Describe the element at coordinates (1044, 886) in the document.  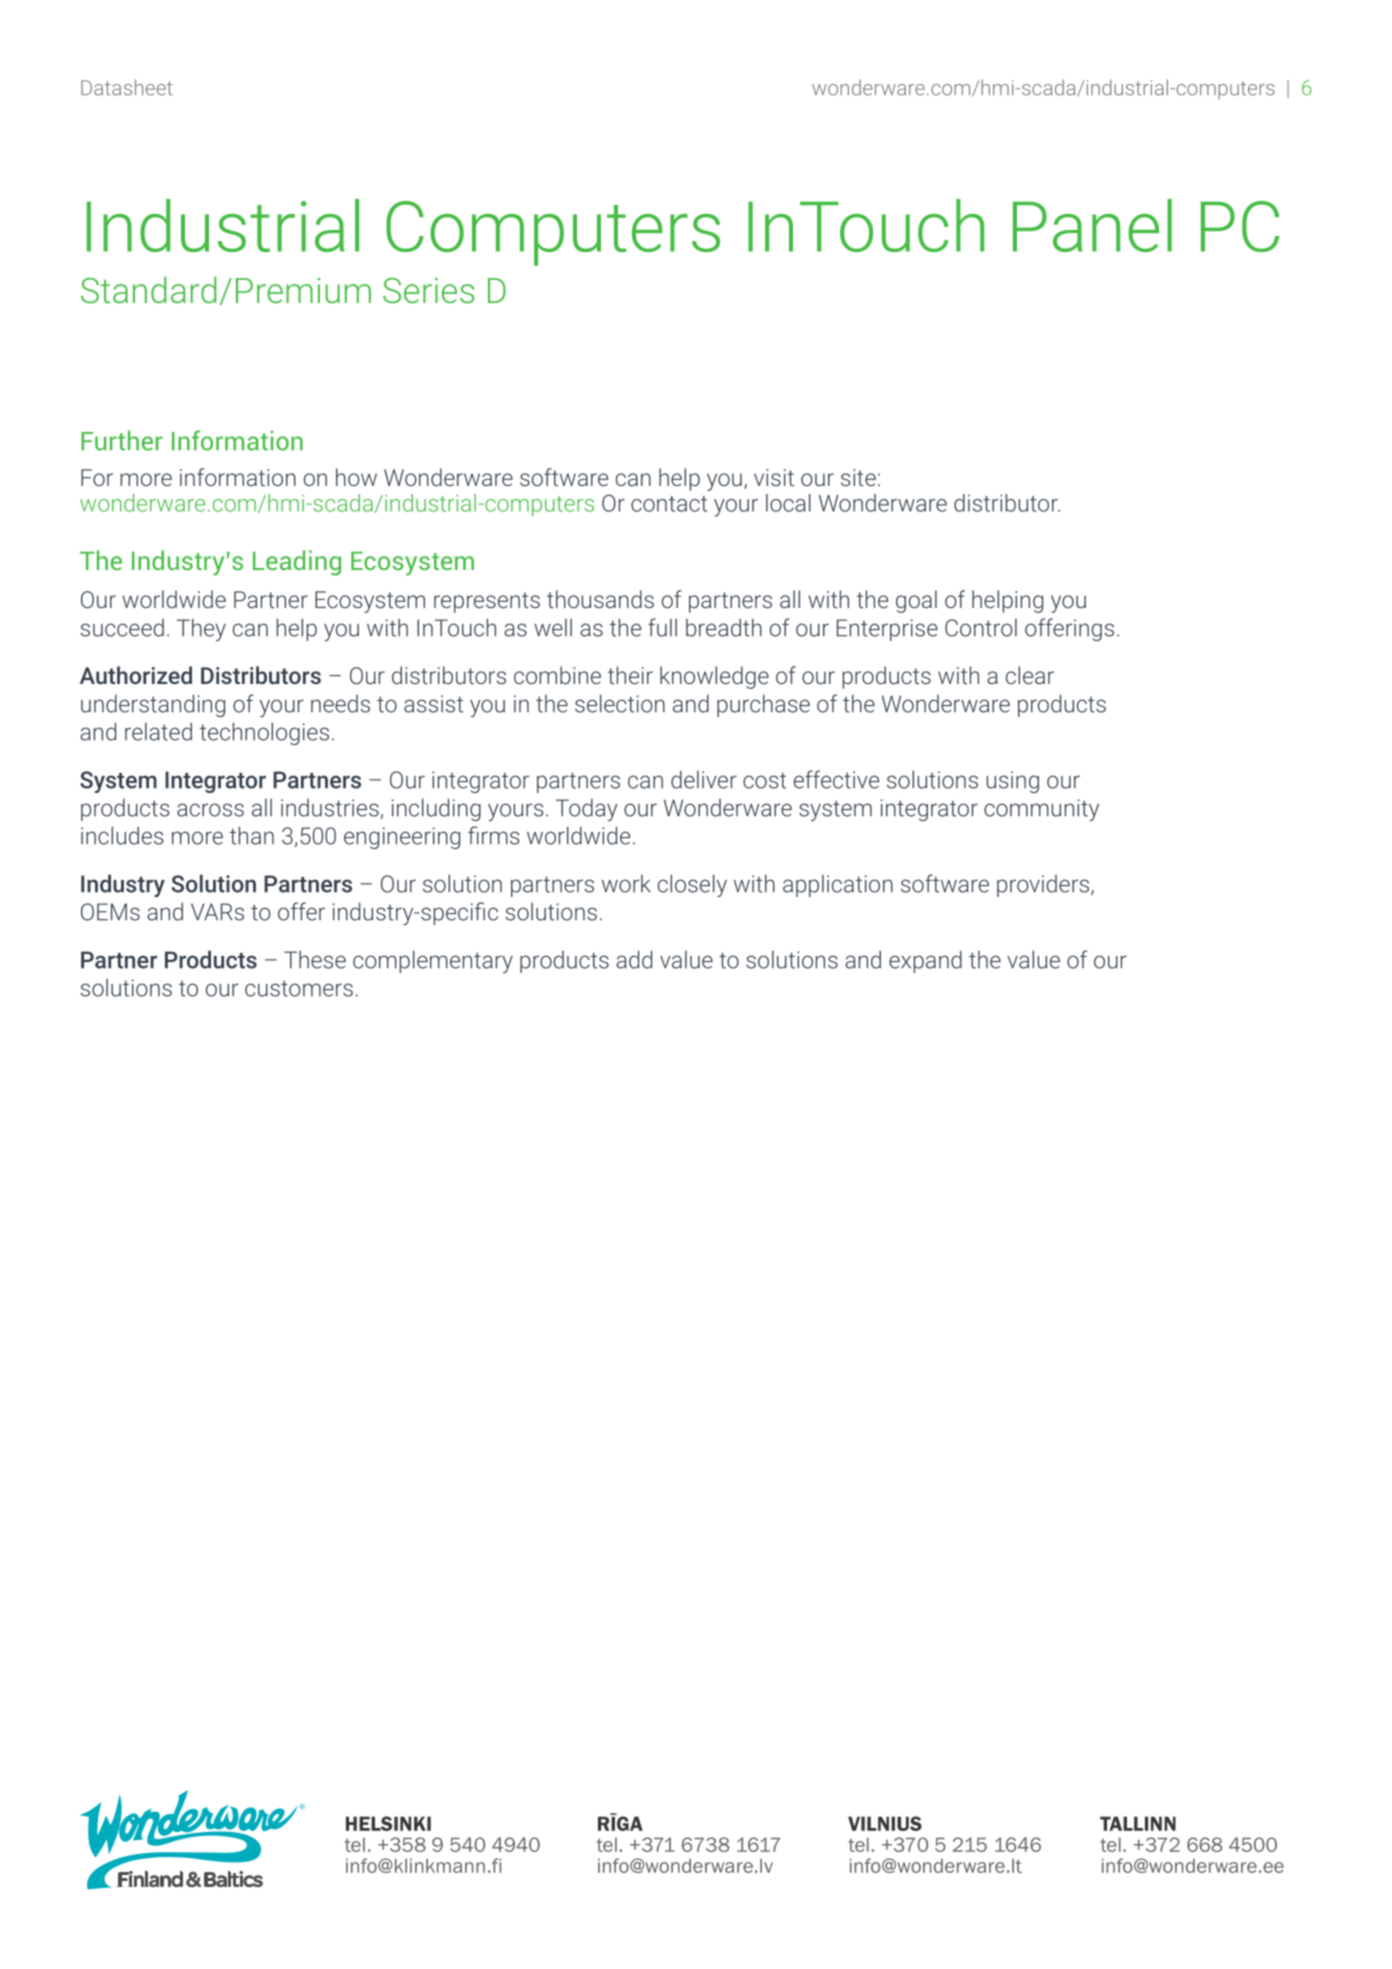
I see `providers` at that location.
